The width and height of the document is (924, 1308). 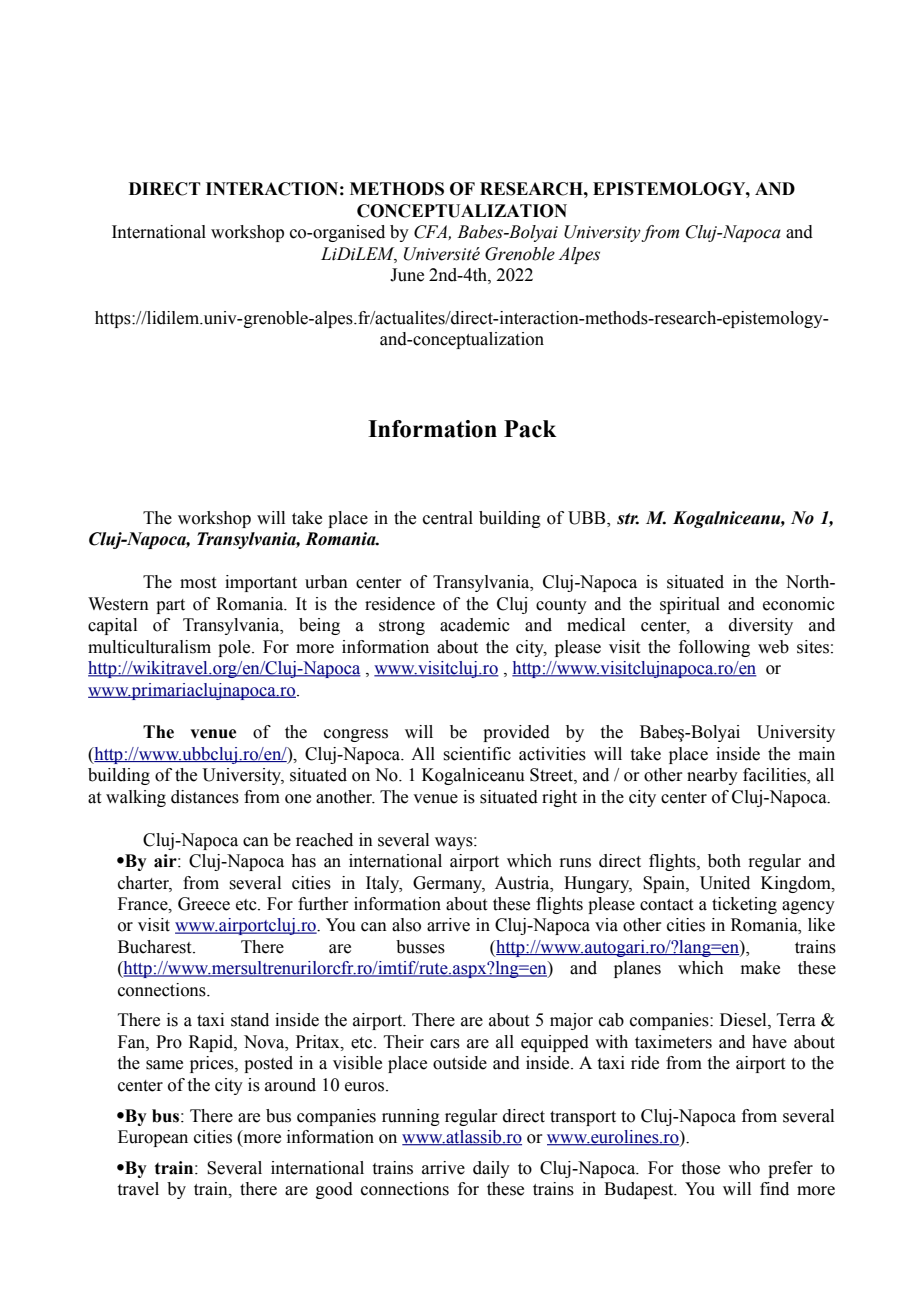 What do you see at coordinates (760, 968) in the document?
I see `make` at bounding box center [760, 968].
